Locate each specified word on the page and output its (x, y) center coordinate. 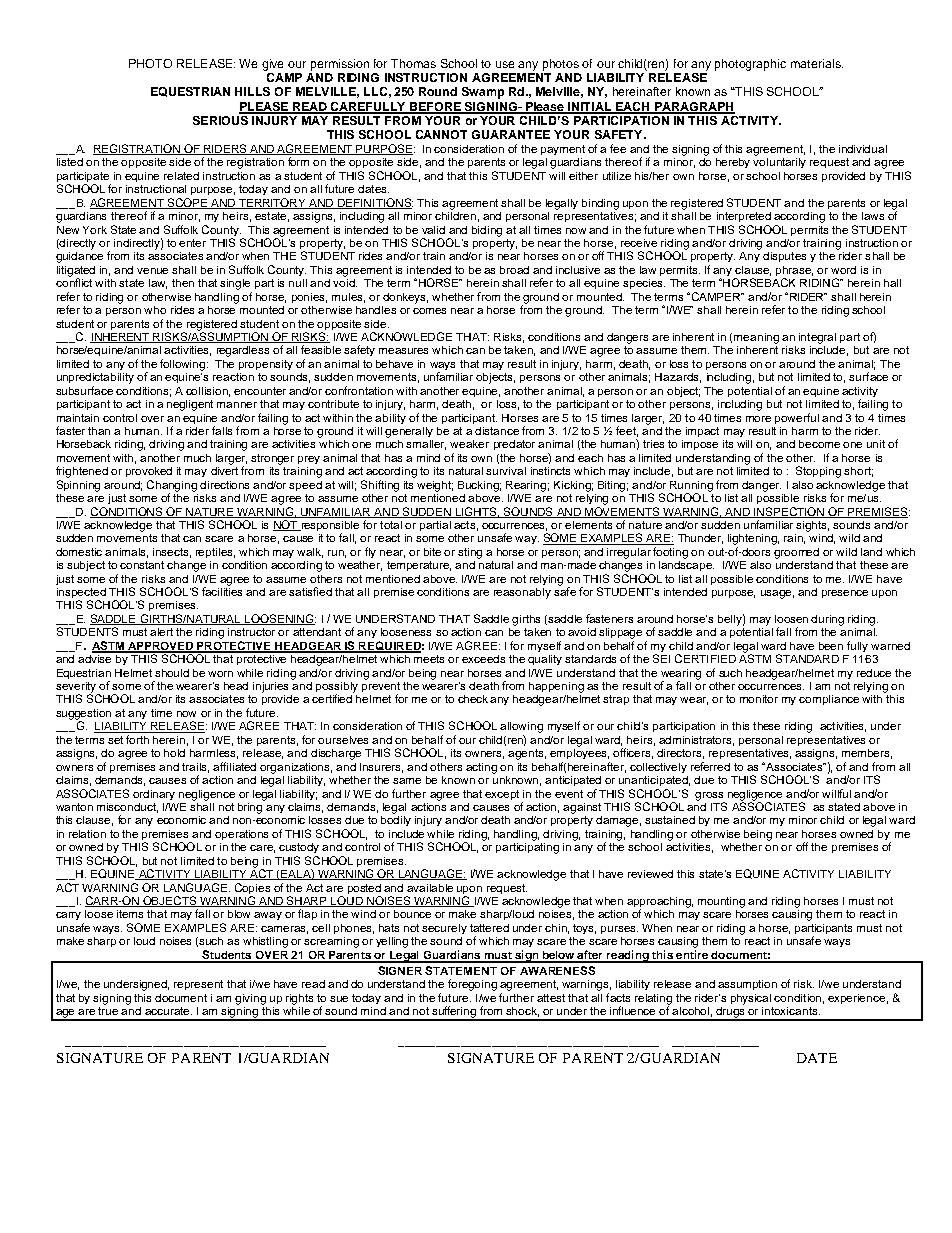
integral (817, 338)
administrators (696, 741)
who (155, 310)
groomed (796, 553)
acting (481, 768)
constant (142, 565)
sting (470, 553)
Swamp (483, 93)
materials (817, 63)
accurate (168, 1011)
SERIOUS (221, 119)
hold (174, 753)
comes (429, 311)
